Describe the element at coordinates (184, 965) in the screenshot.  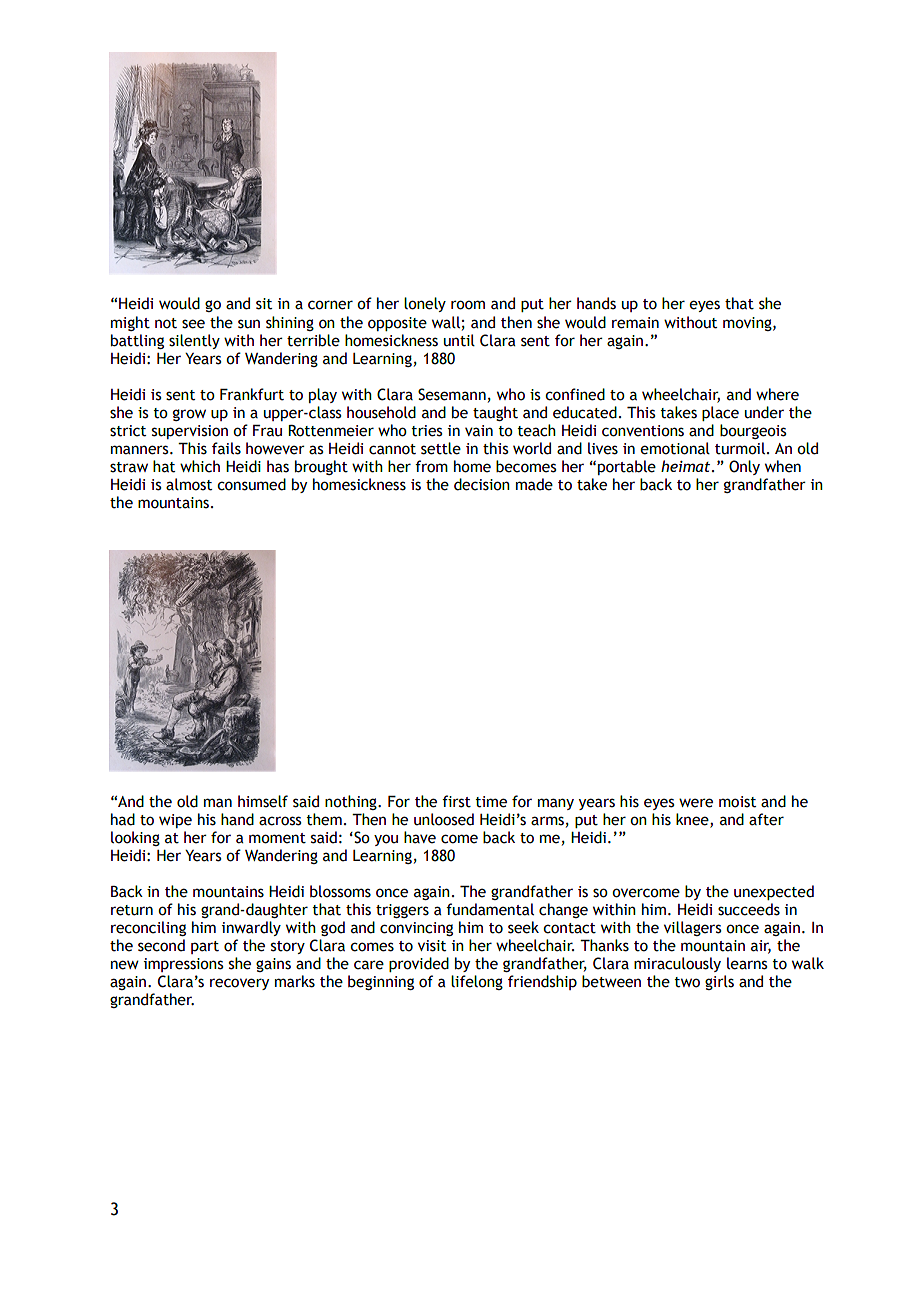
I see `impressions` at that location.
